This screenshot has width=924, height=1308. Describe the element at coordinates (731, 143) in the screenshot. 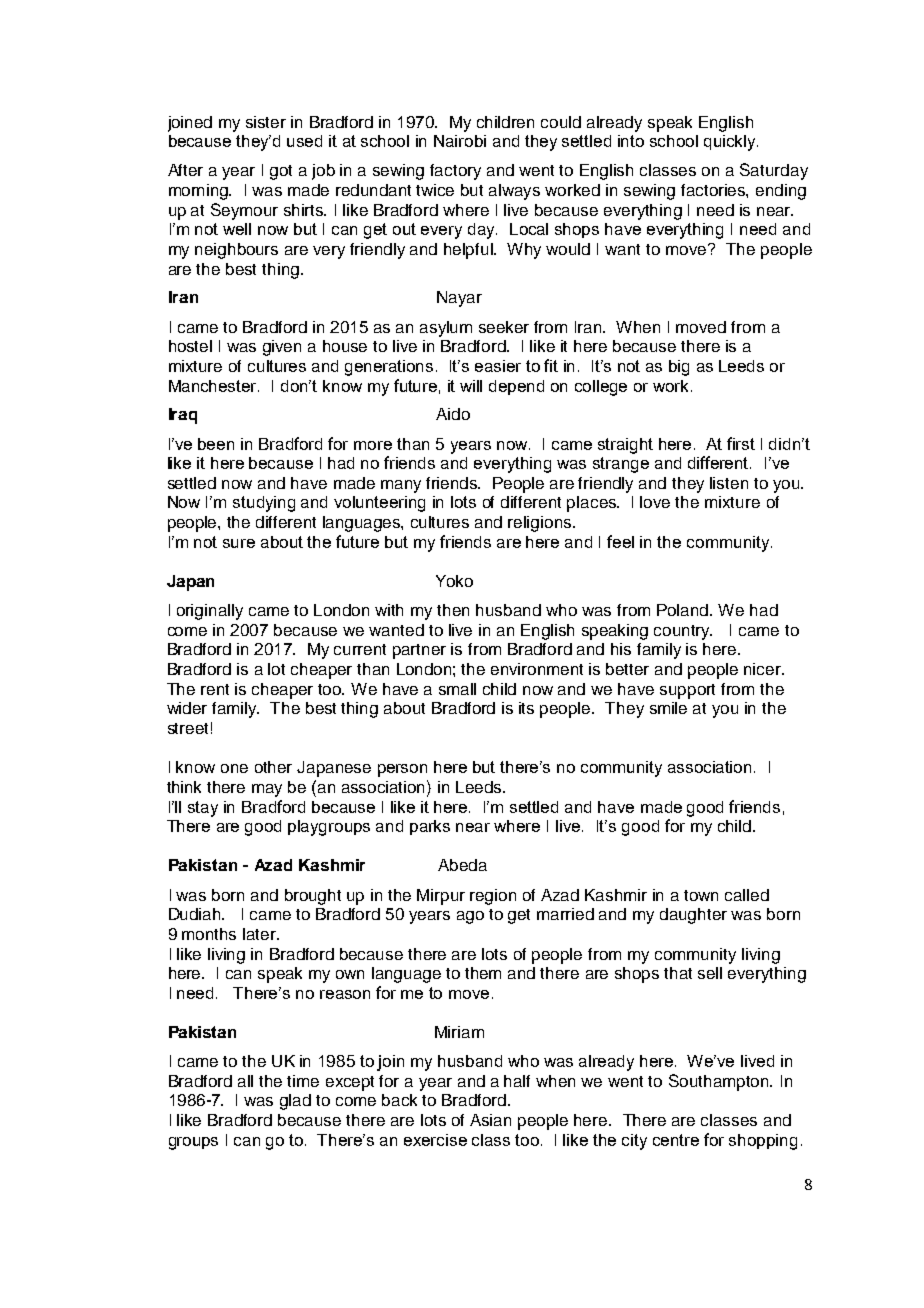

I see `quickly` at that location.
